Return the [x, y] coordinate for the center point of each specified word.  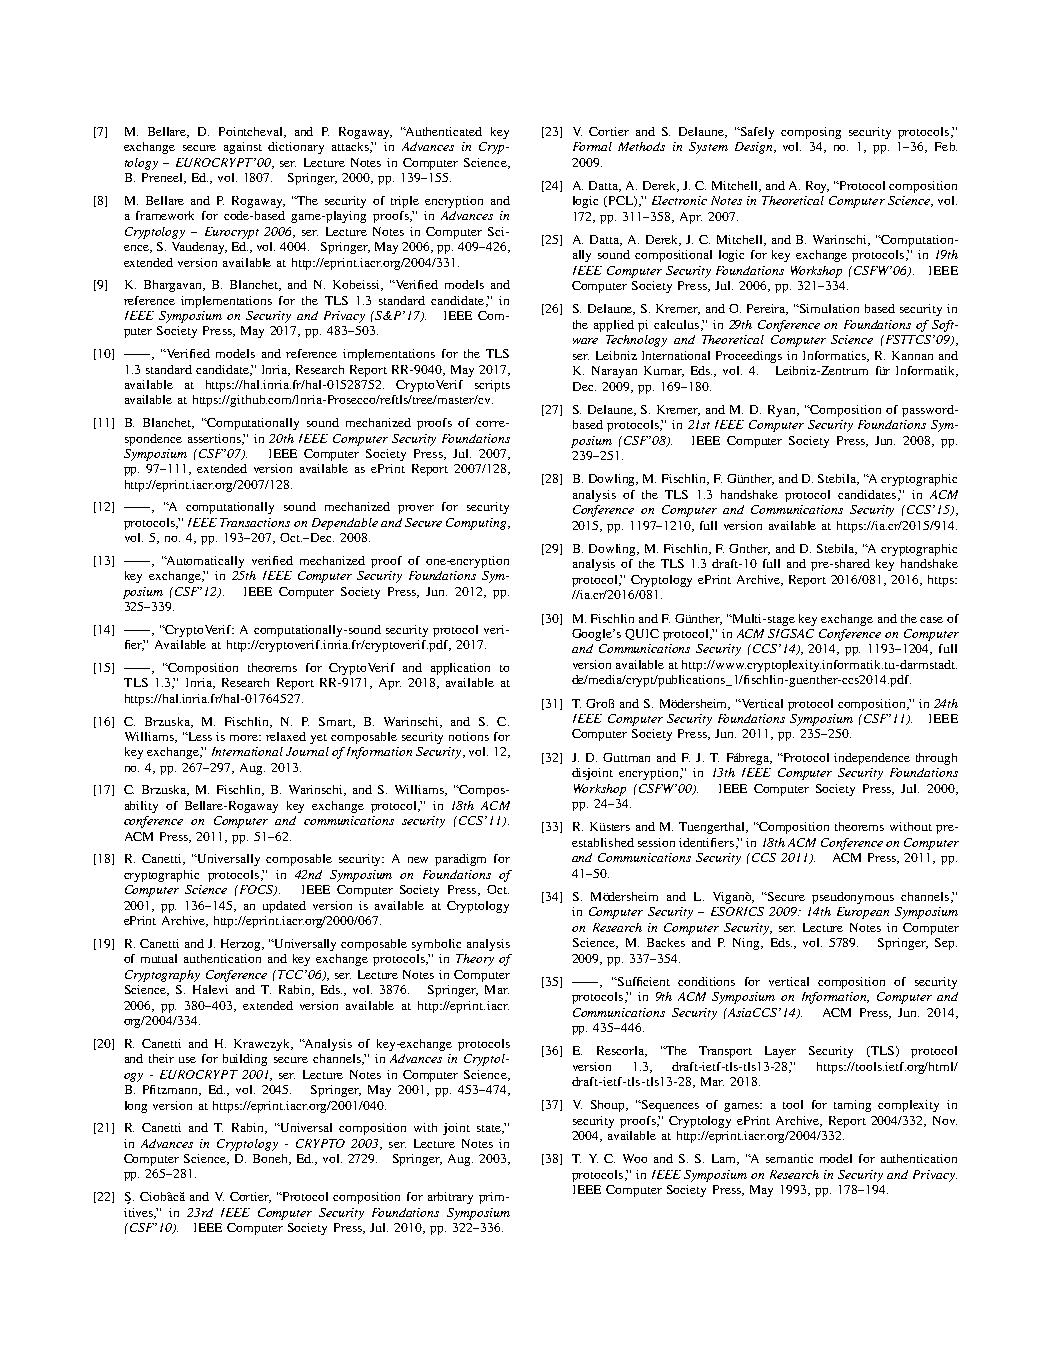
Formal [592, 146]
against [243, 148]
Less [198, 736]
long [136, 1107]
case [931, 620]
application [460, 669]
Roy [817, 187]
